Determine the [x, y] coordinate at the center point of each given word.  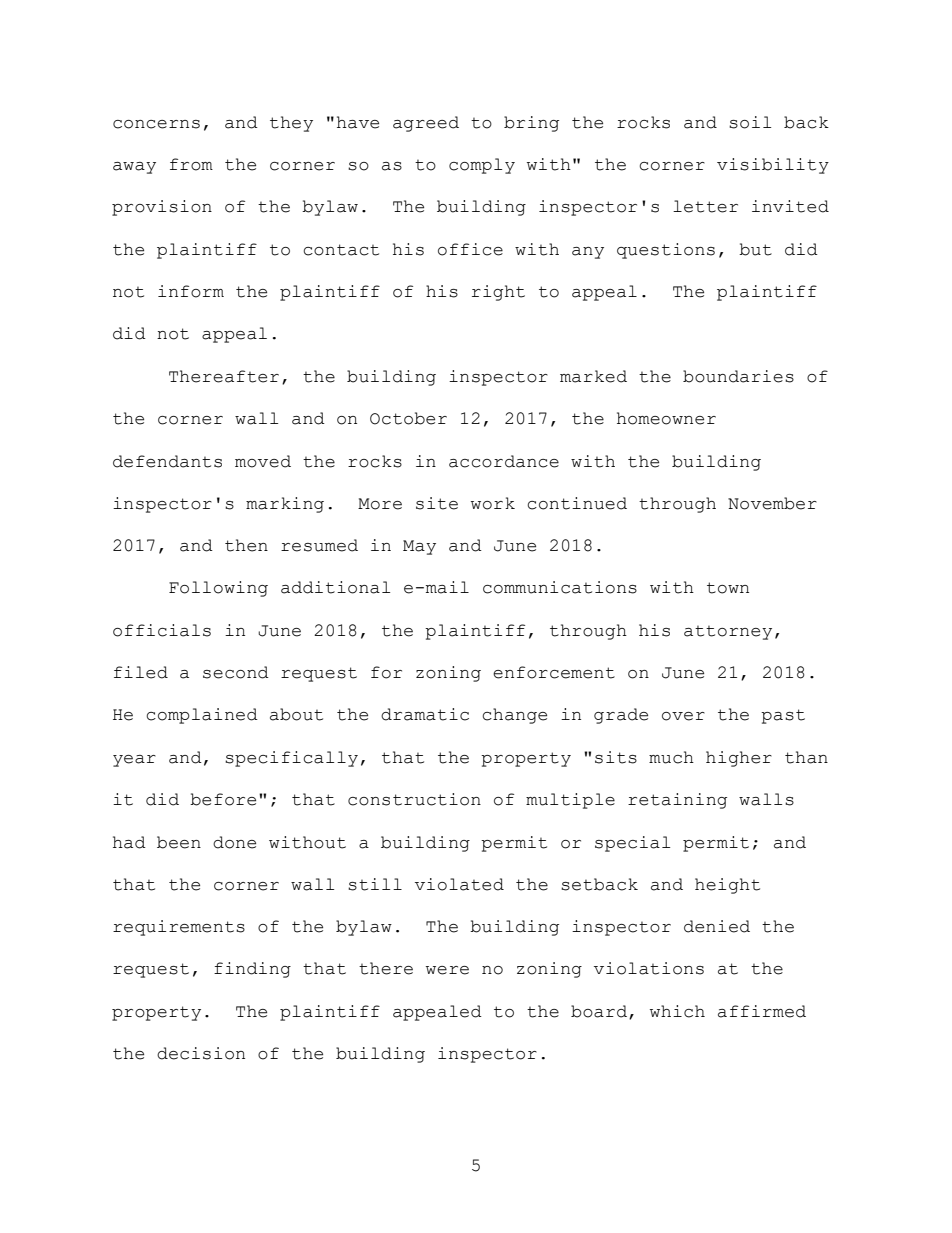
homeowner [666, 418]
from [191, 164]
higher [739, 759]
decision [201, 1053]
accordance [504, 461]
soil [750, 122]
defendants [167, 461]
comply [482, 166]
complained [202, 716]
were [447, 970]
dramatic [425, 714]
